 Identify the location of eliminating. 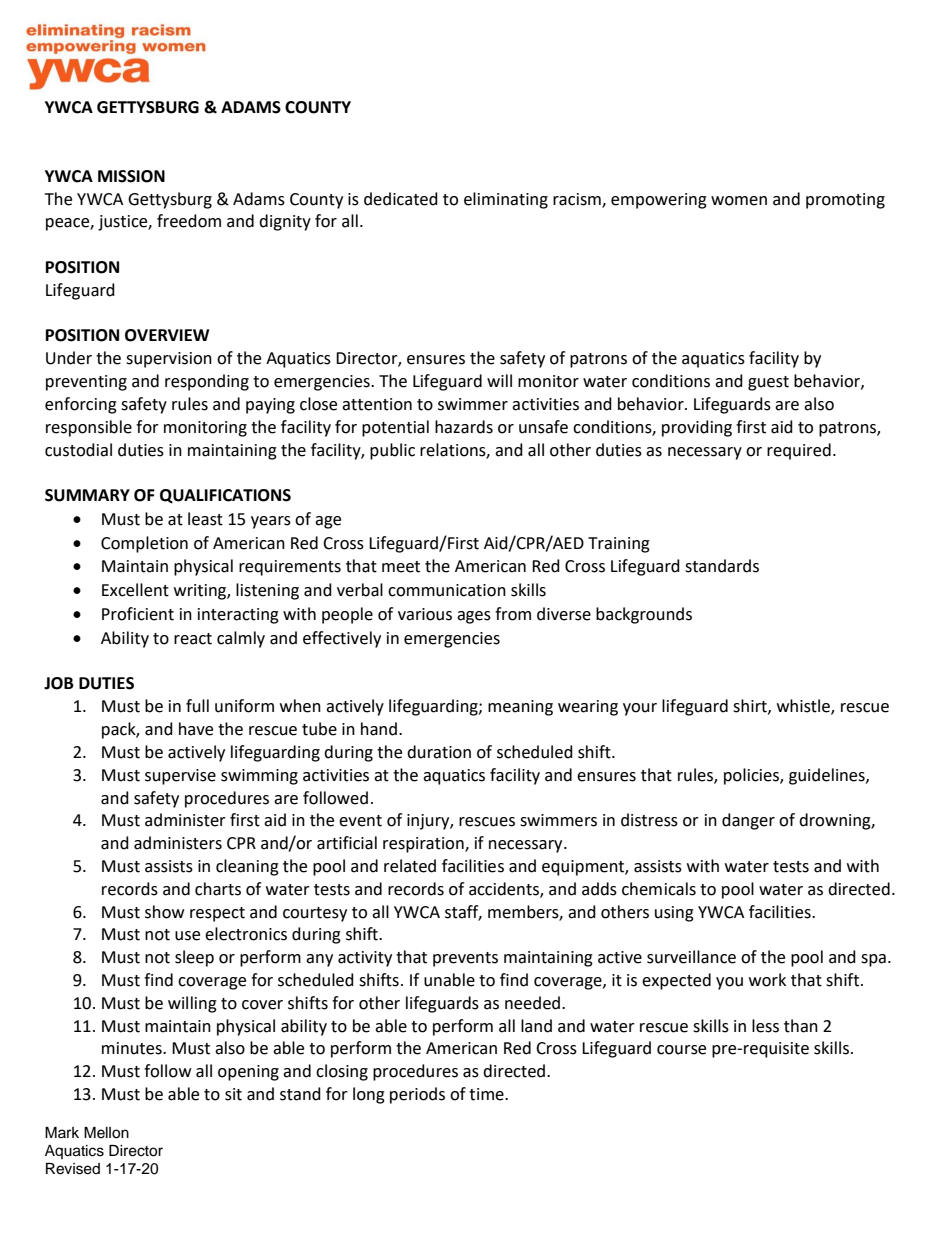
(506, 200).
